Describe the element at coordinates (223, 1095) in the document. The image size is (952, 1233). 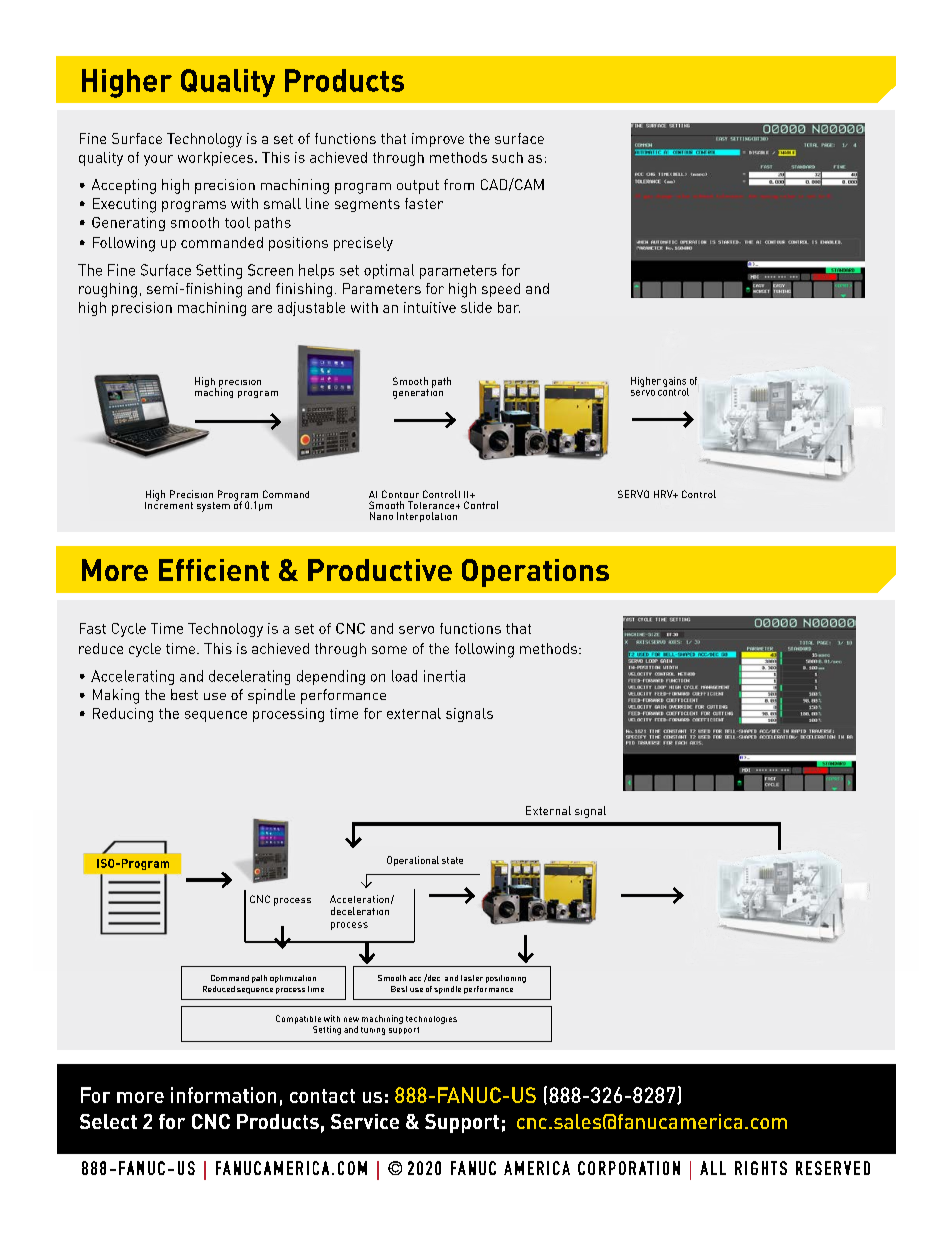
I see `information` at that location.
